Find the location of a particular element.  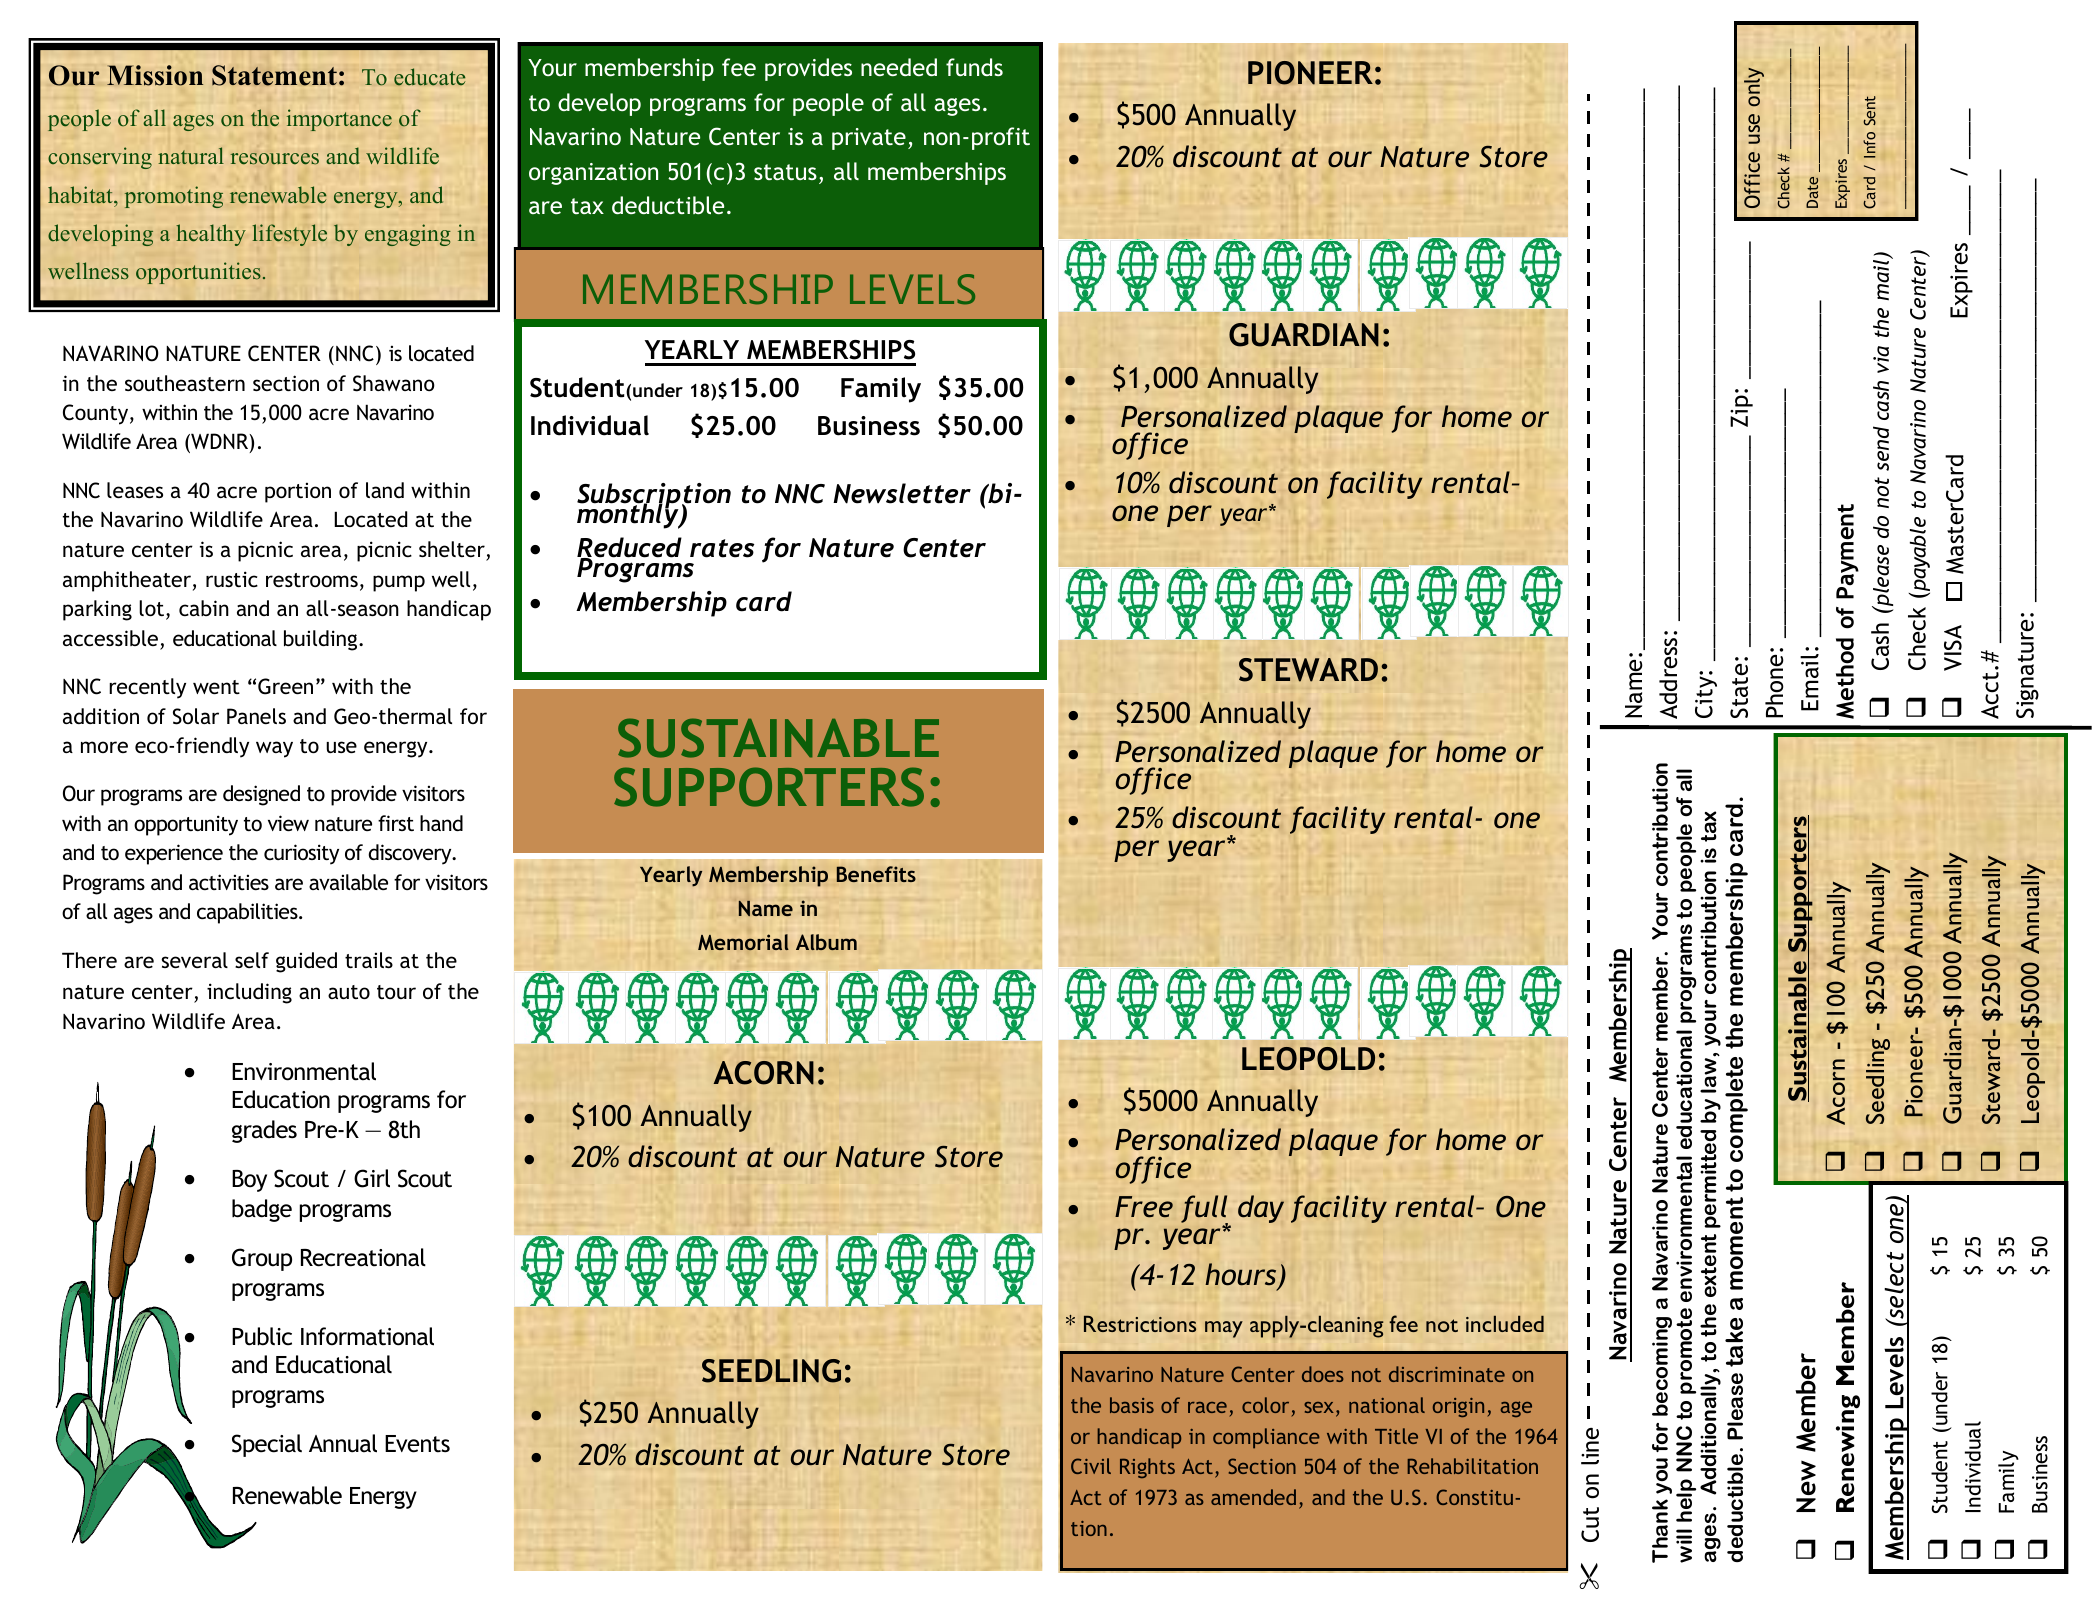

Album is located at coordinates (826, 942).
